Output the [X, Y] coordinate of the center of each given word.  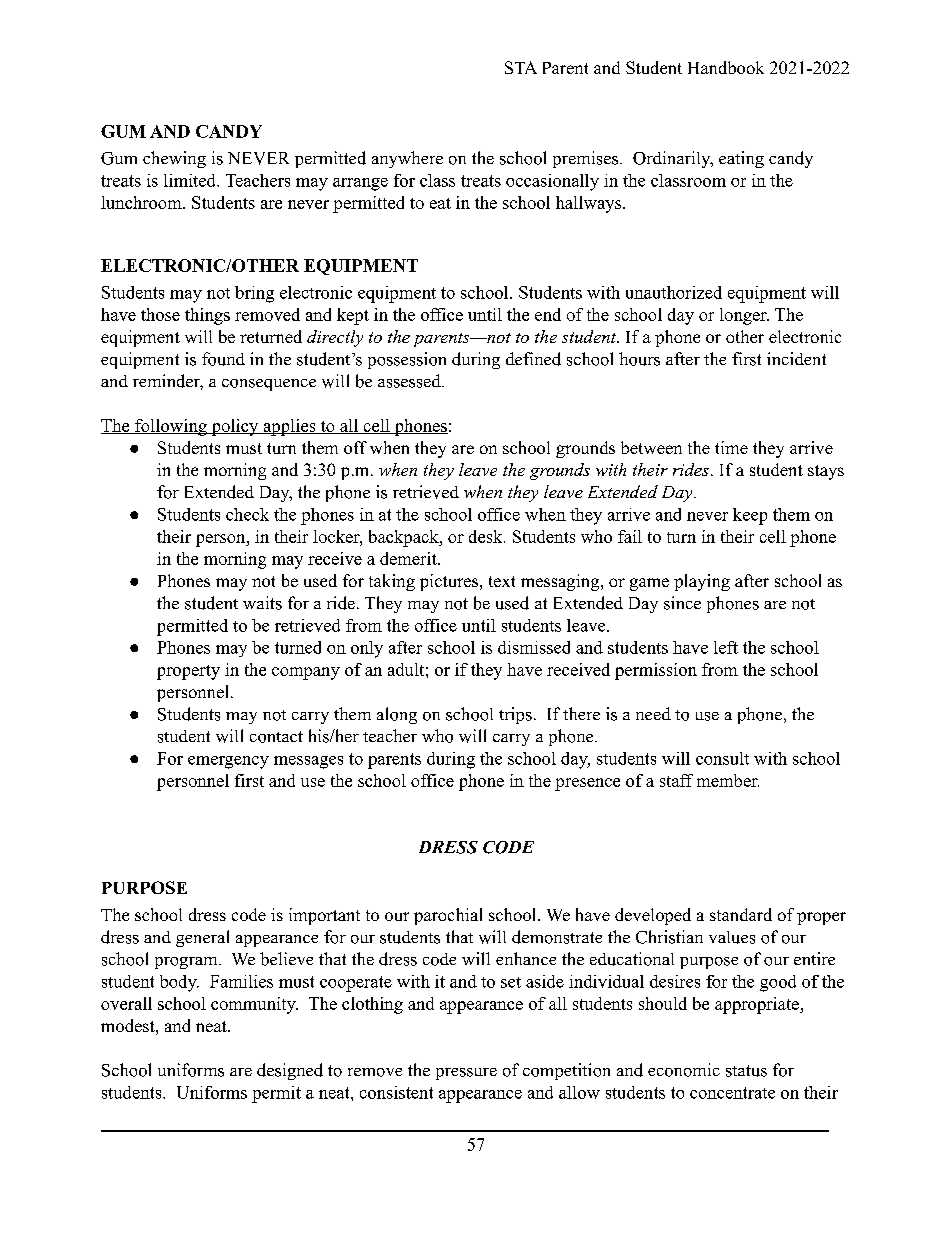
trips [515, 715]
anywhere [407, 159]
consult [722, 758]
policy [235, 427]
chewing [174, 159]
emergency [228, 762]
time [731, 447]
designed [290, 1071]
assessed [410, 381]
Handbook [726, 67]
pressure [466, 1074]
